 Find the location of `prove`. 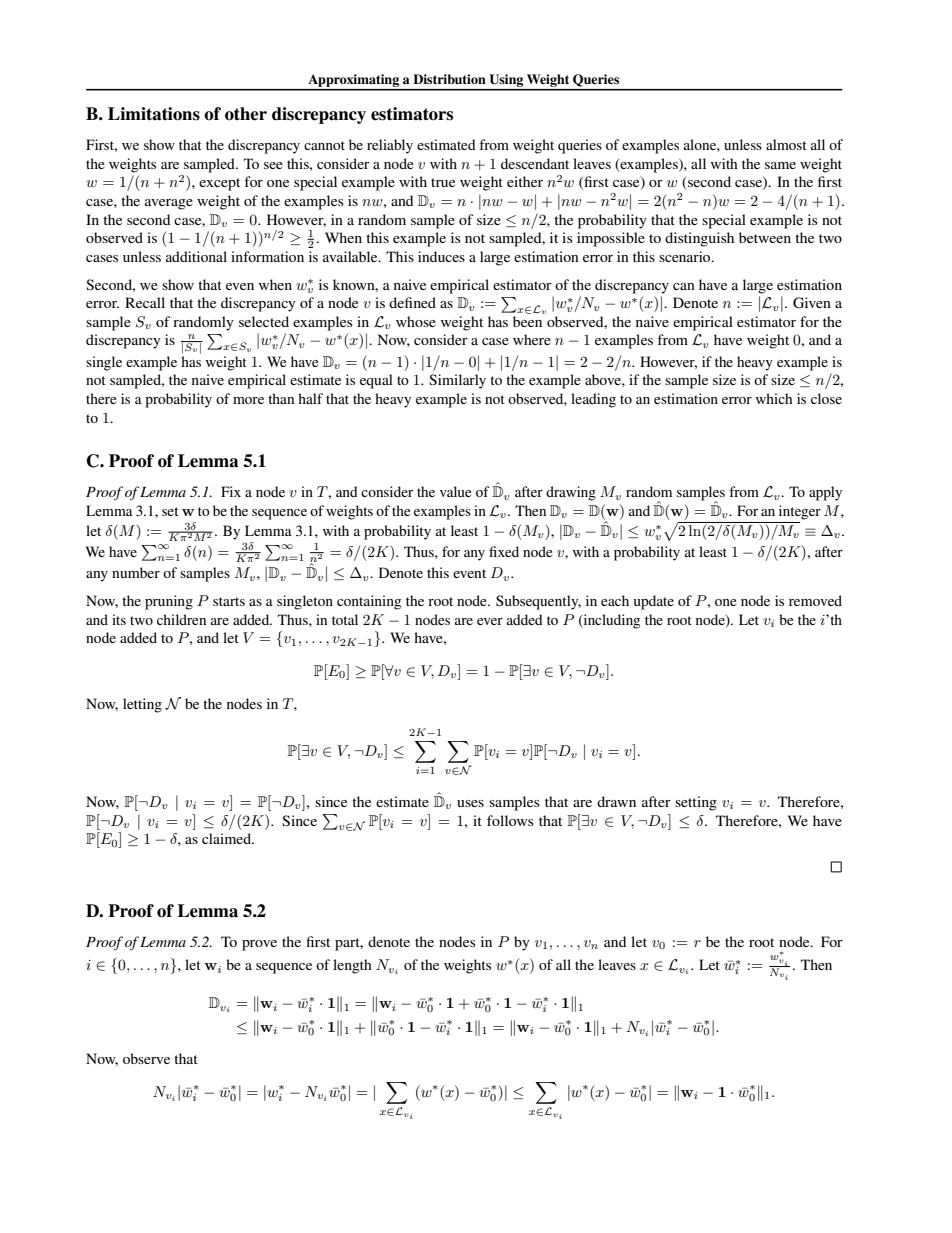

prove is located at coordinates (259, 945).
